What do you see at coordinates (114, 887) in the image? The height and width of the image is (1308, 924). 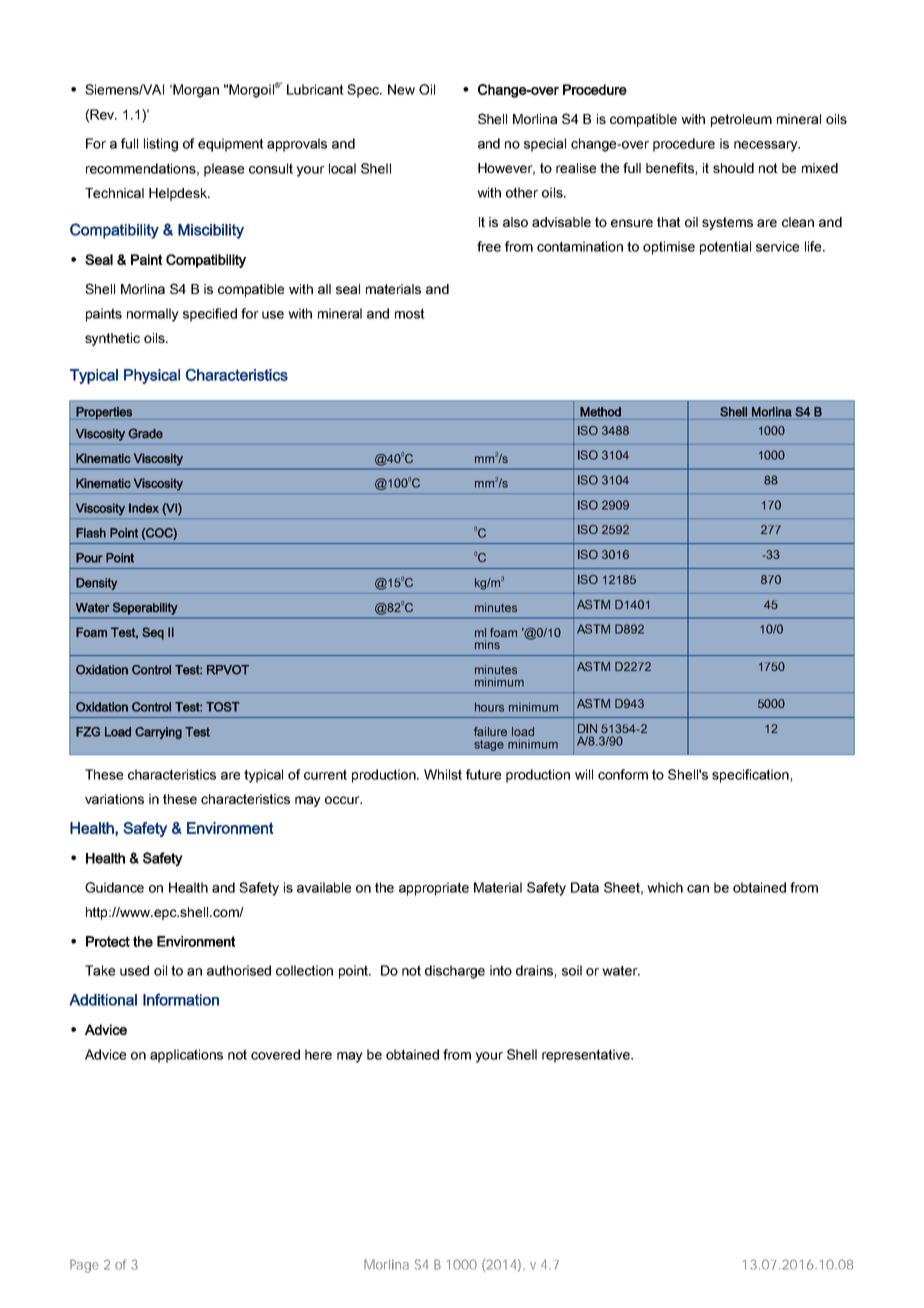 I see `Guidance` at bounding box center [114, 887].
